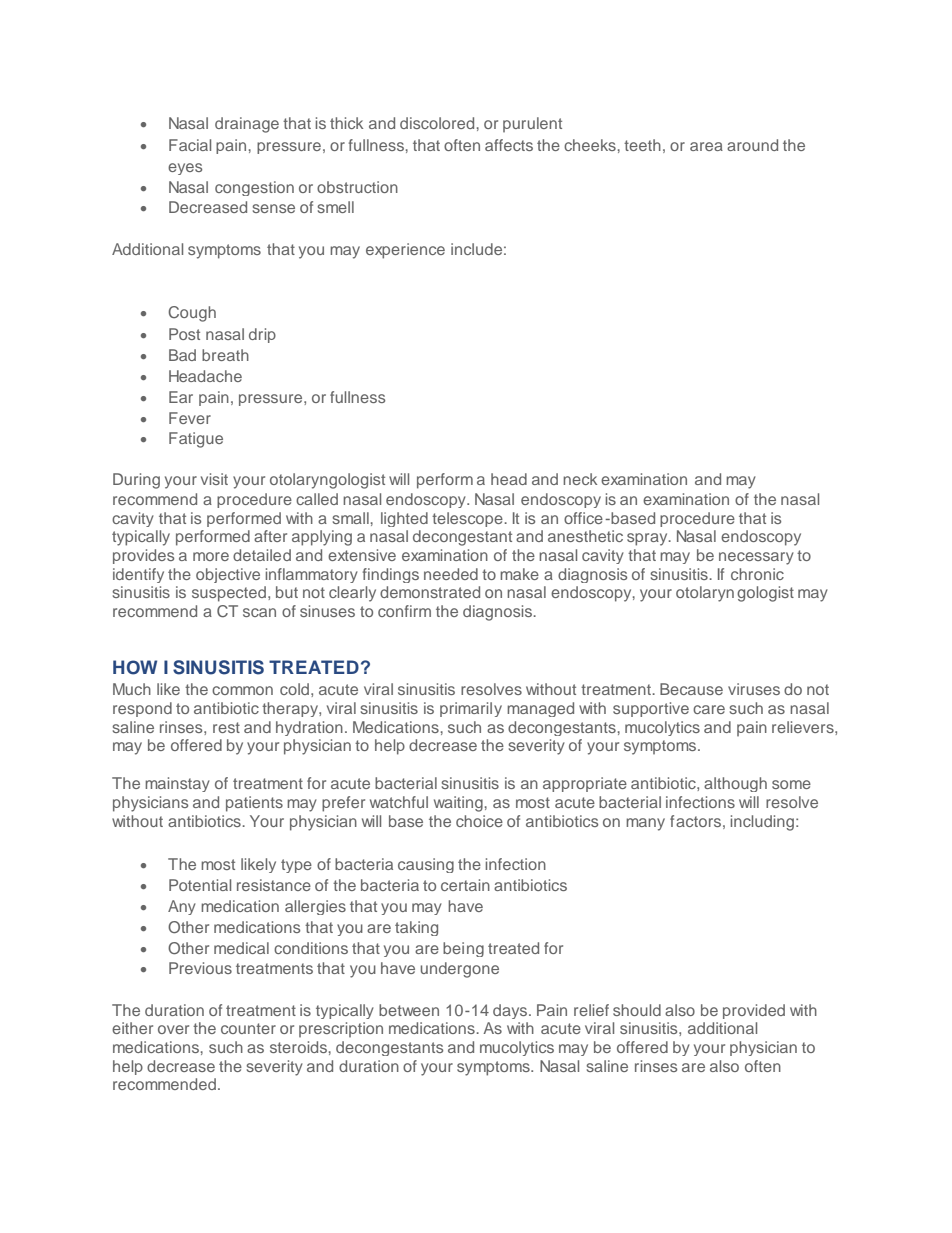  I want to click on Previous, so click(200, 968).
